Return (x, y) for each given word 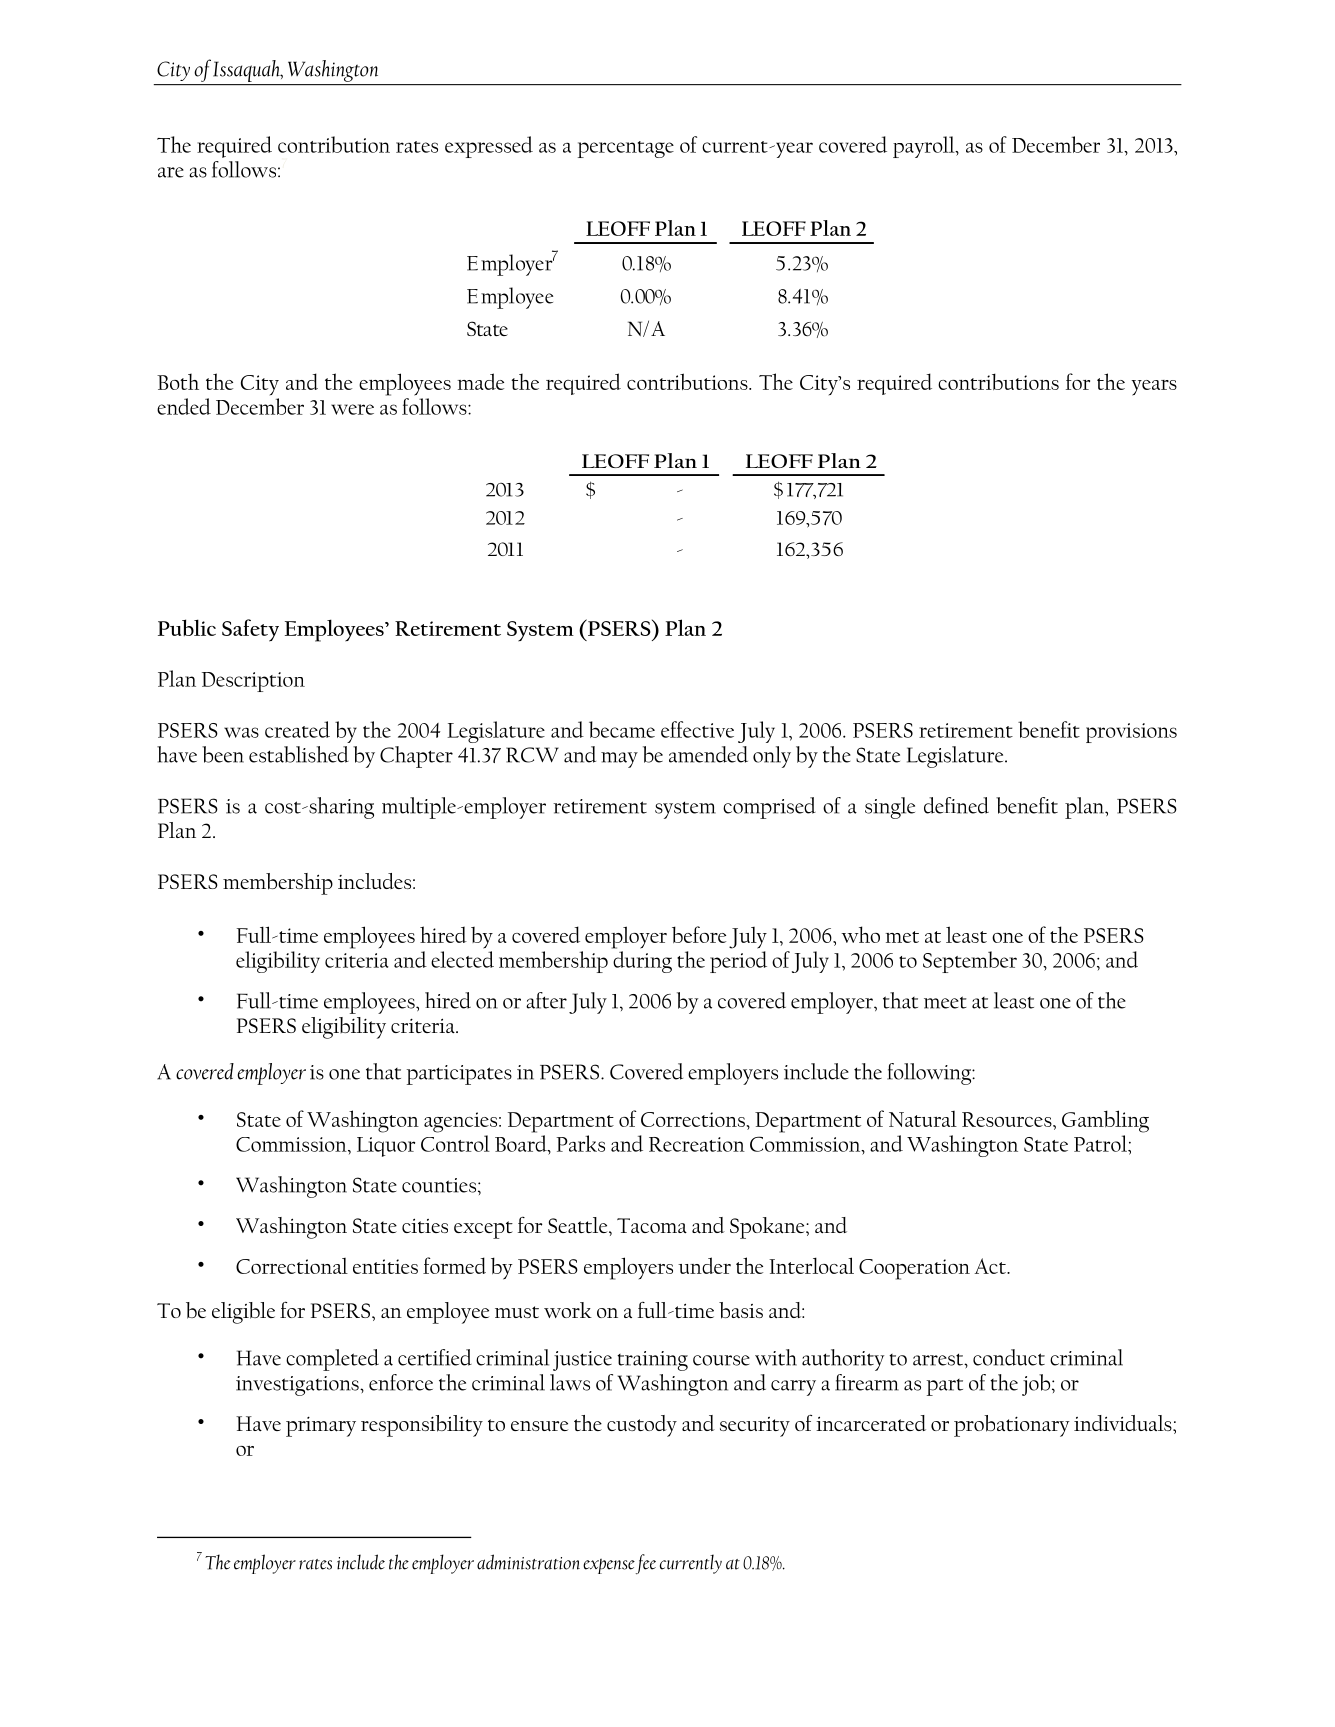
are (171, 172)
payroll (925, 147)
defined (956, 805)
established (299, 754)
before (699, 934)
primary (321, 1426)
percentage (626, 149)
